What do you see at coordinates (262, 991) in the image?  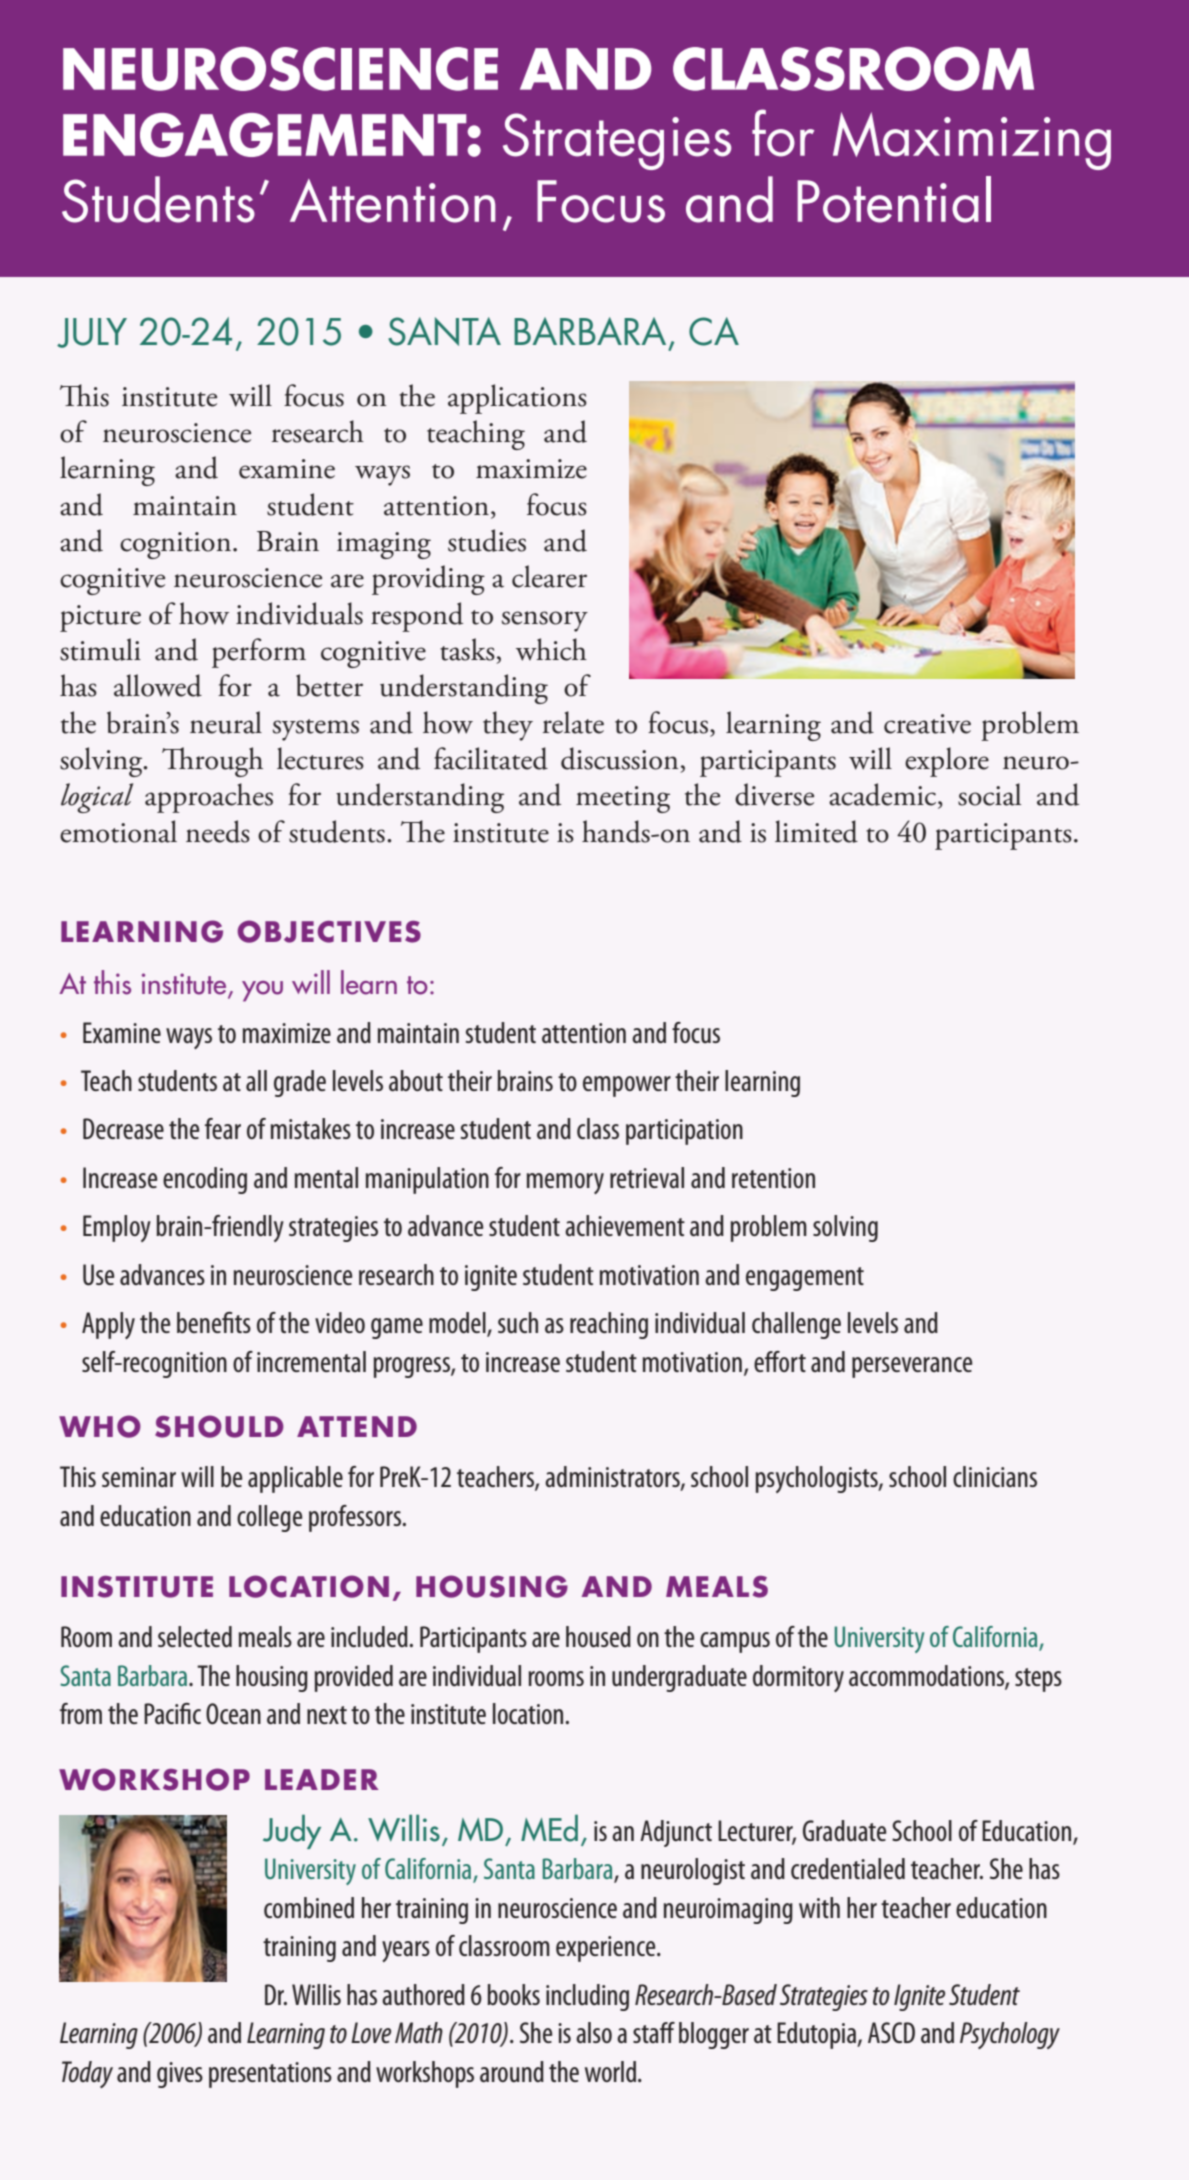 I see `you` at bounding box center [262, 991].
